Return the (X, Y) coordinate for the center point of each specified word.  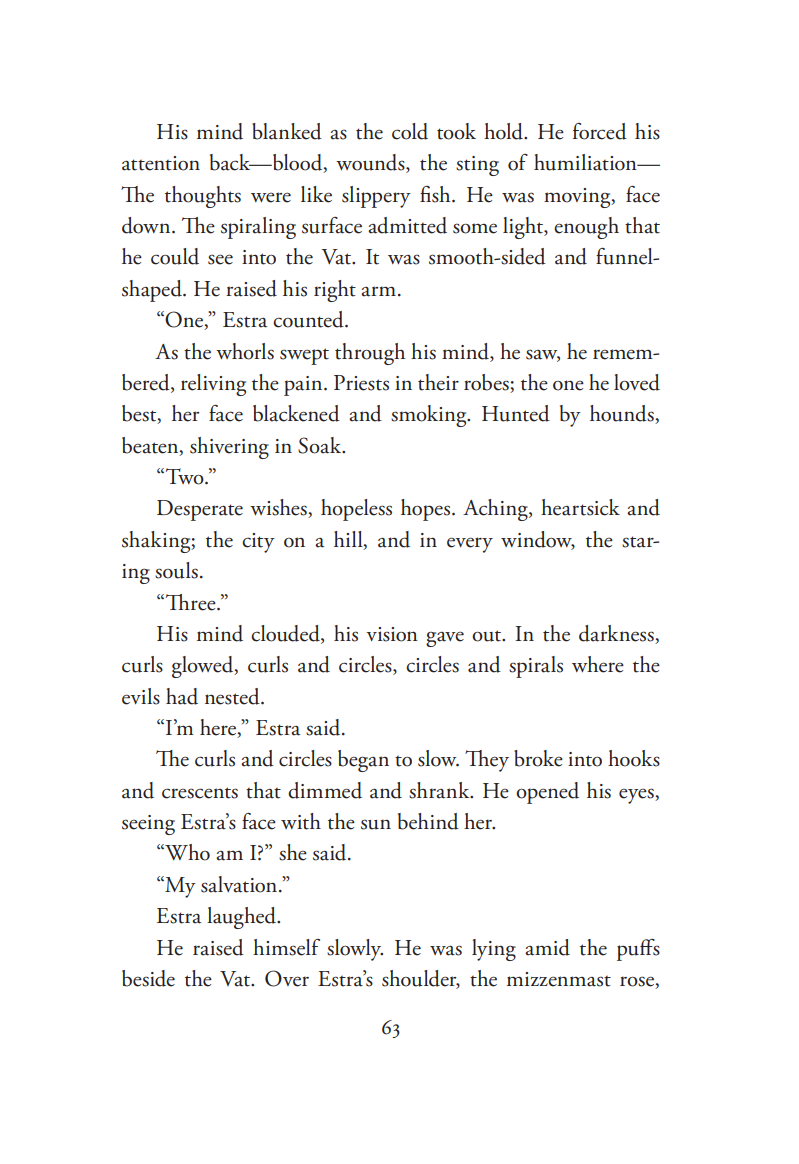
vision (392, 634)
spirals (536, 667)
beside (148, 978)
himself (286, 947)
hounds (623, 414)
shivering (229, 448)
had (182, 696)
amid (547, 947)
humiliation (586, 162)
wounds (371, 163)
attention (161, 163)
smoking (430, 416)
